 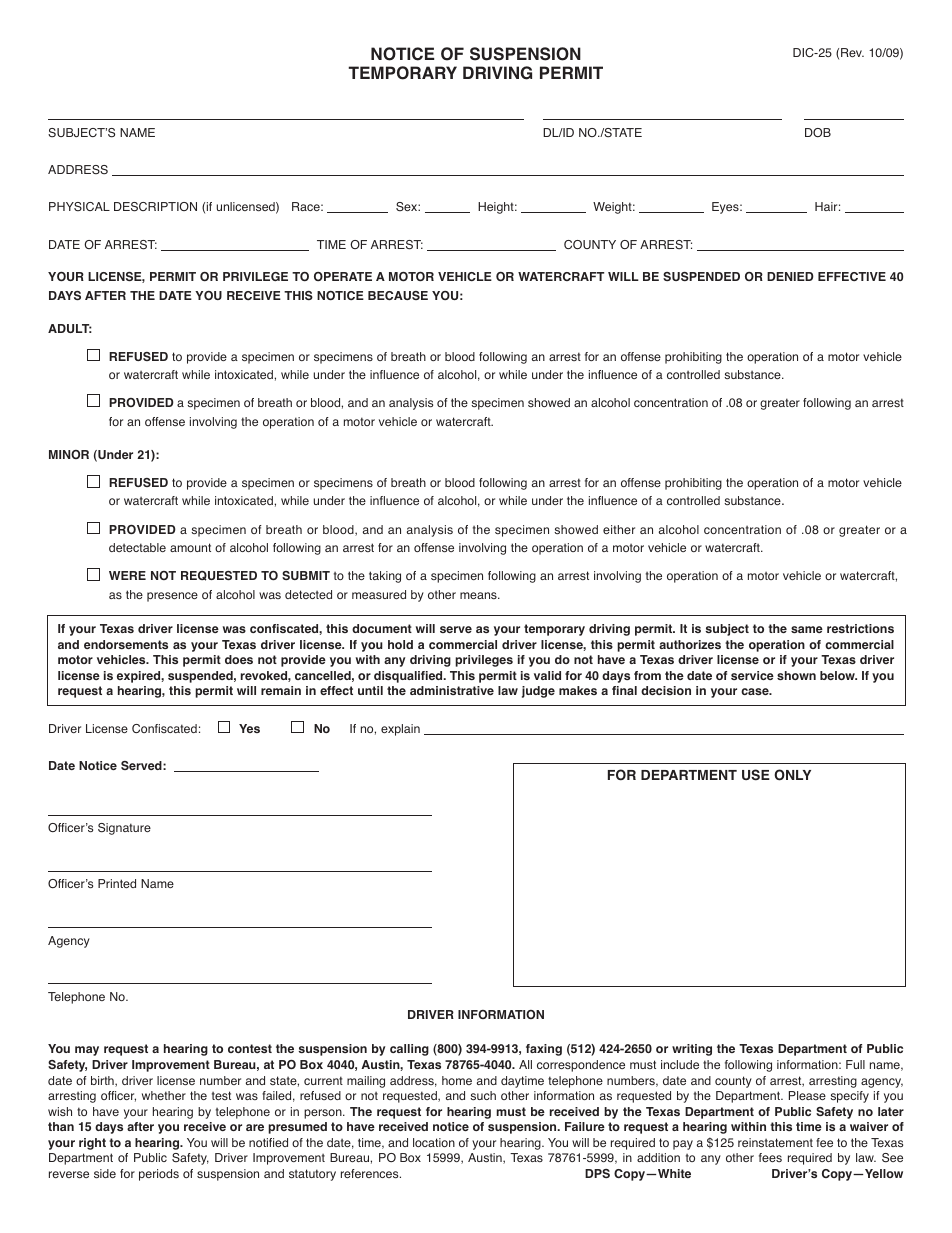 What do you see at coordinates (124, 829) in the document?
I see `Signature` at bounding box center [124, 829].
